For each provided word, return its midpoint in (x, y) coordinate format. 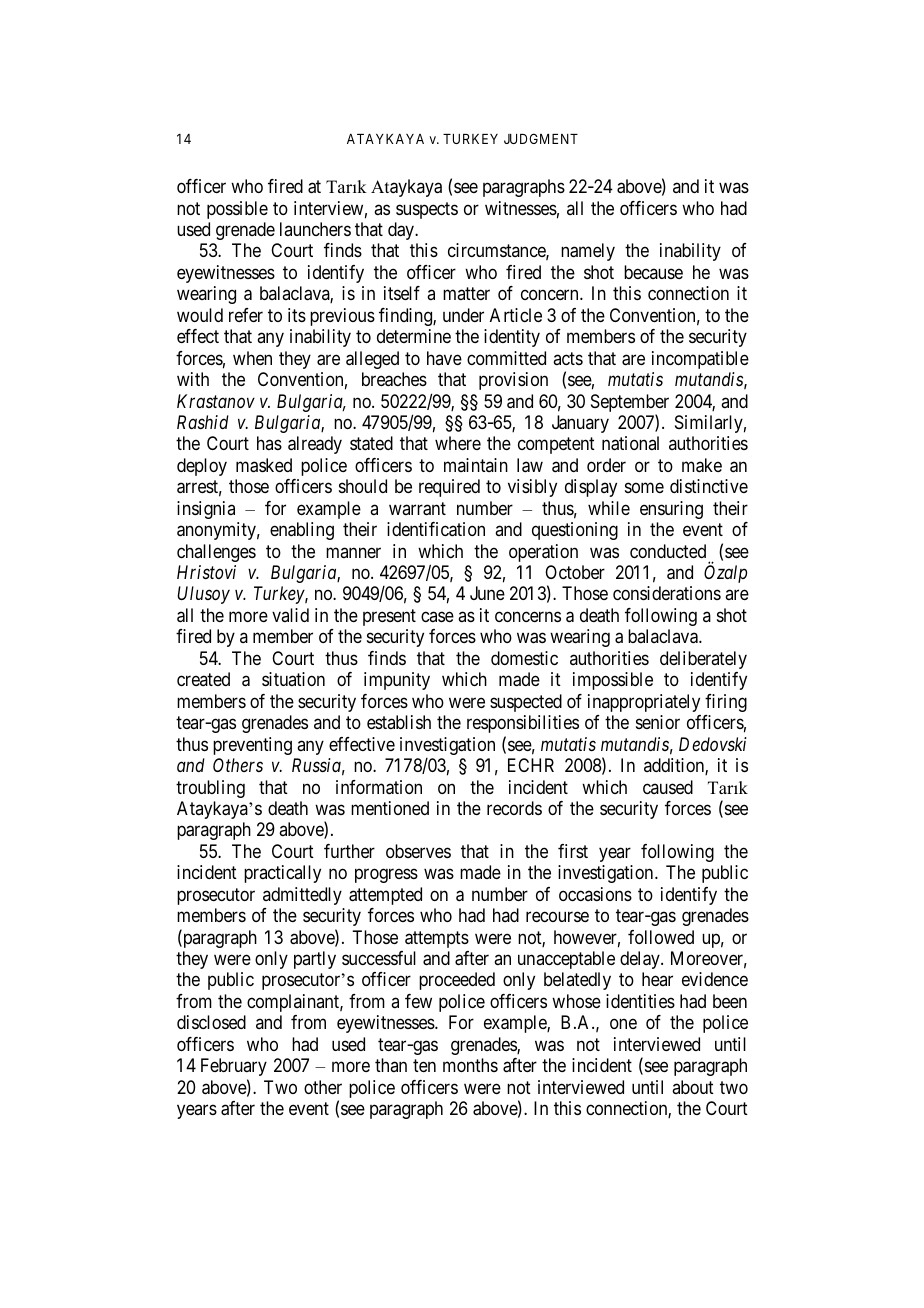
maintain (476, 465)
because (653, 272)
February (234, 1067)
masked (264, 465)
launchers (315, 229)
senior (658, 722)
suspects (427, 210)
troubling (210, 789)
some (644, 488)
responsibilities (523, 724)
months (470, 1065)
